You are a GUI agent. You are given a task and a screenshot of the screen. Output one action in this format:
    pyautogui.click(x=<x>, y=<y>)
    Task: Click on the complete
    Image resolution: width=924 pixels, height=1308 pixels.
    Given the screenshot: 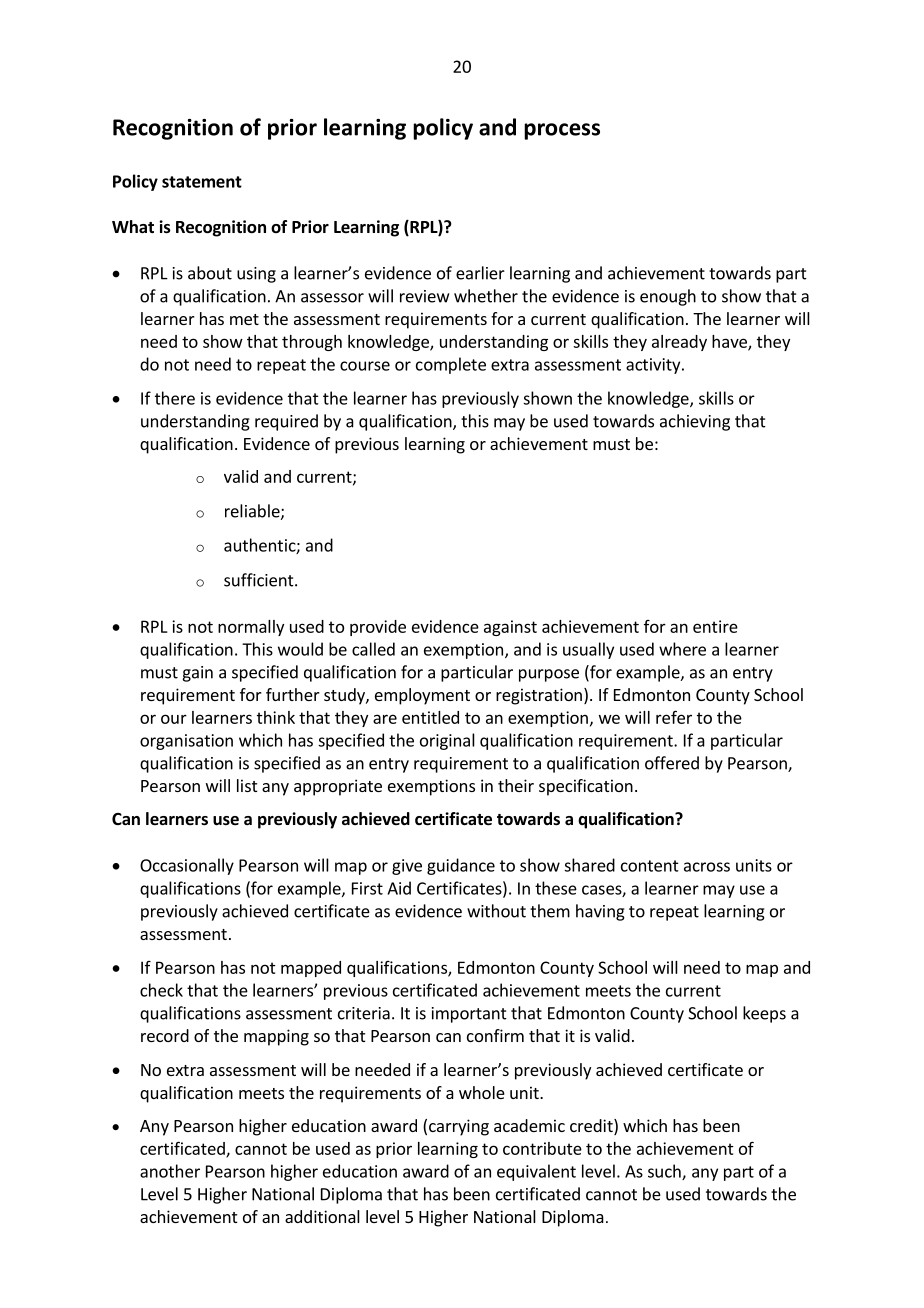 What is the action you would take?
    pyautogui.click(x=451, y=365)
